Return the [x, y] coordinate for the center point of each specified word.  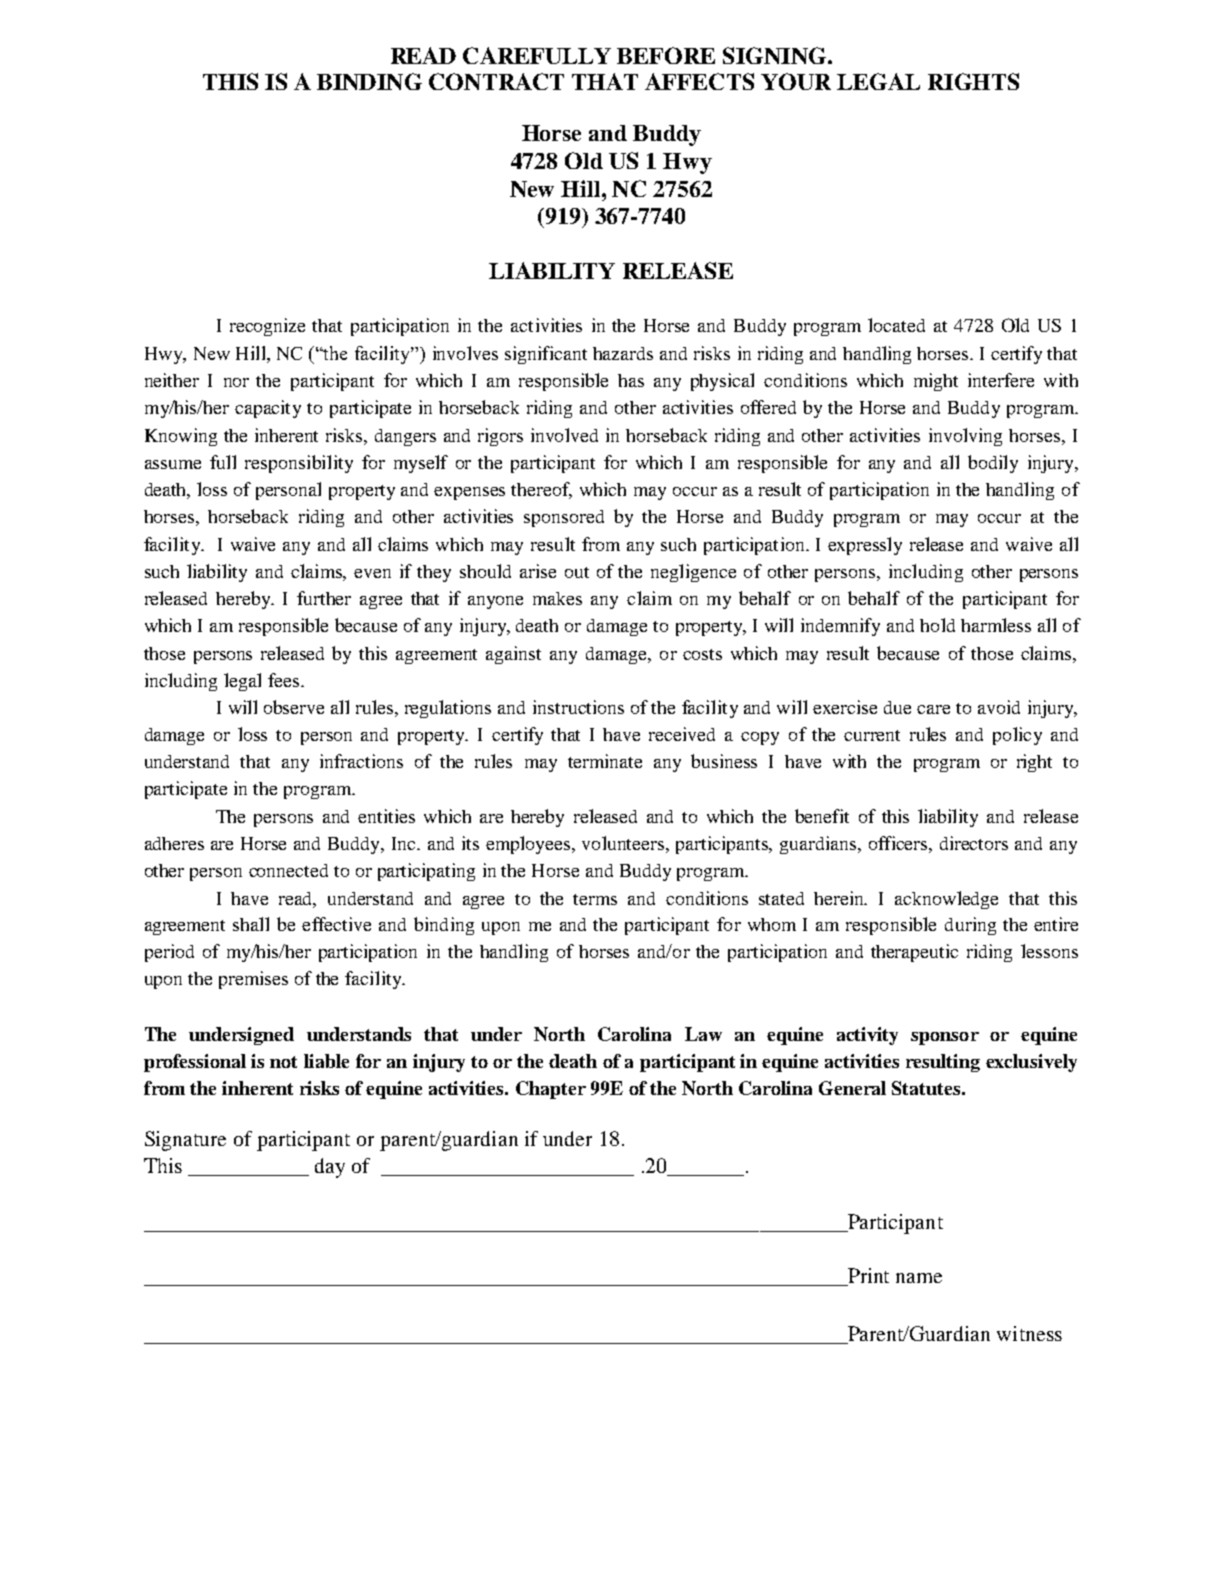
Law [703, 1034]
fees [285, 680]
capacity [268, 409]
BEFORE [666, 55]
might [936, 382]
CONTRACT [496, 81]
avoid [999, 707]
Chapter [551, 1090]
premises [253, 980]
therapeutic [914, 953]
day [330, 1168]
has [631, 380]
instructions [578, 707]
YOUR [796, 81]
